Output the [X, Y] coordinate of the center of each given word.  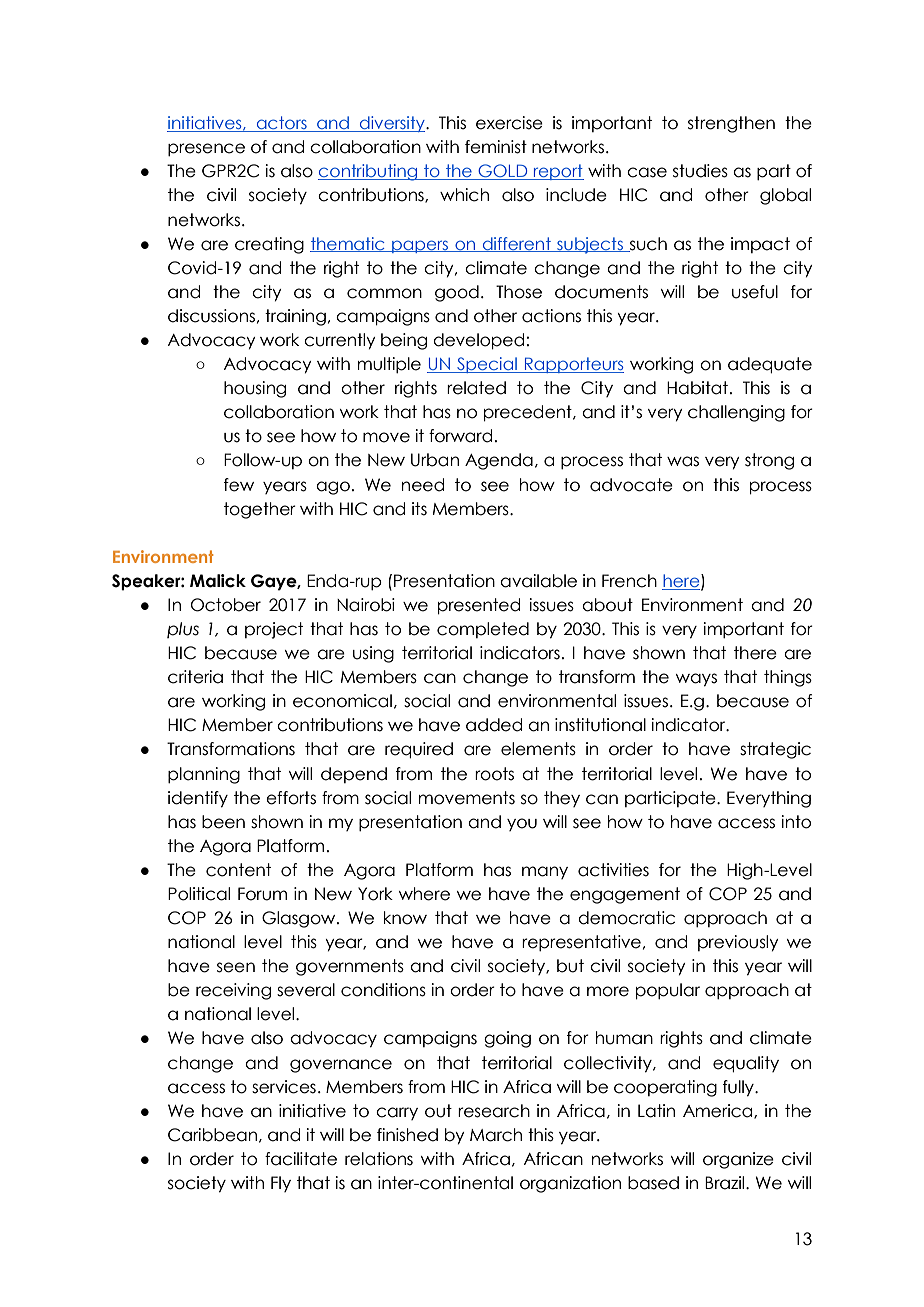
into [796, 822]
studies [700, 171]
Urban [435, 460]
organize [738, 1160]
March [496, 1135]
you [522, 824]
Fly [281, 1184]
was [683, 461]
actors [281, 124]
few [239, 485]
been [223, 822]
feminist [496, 147]
